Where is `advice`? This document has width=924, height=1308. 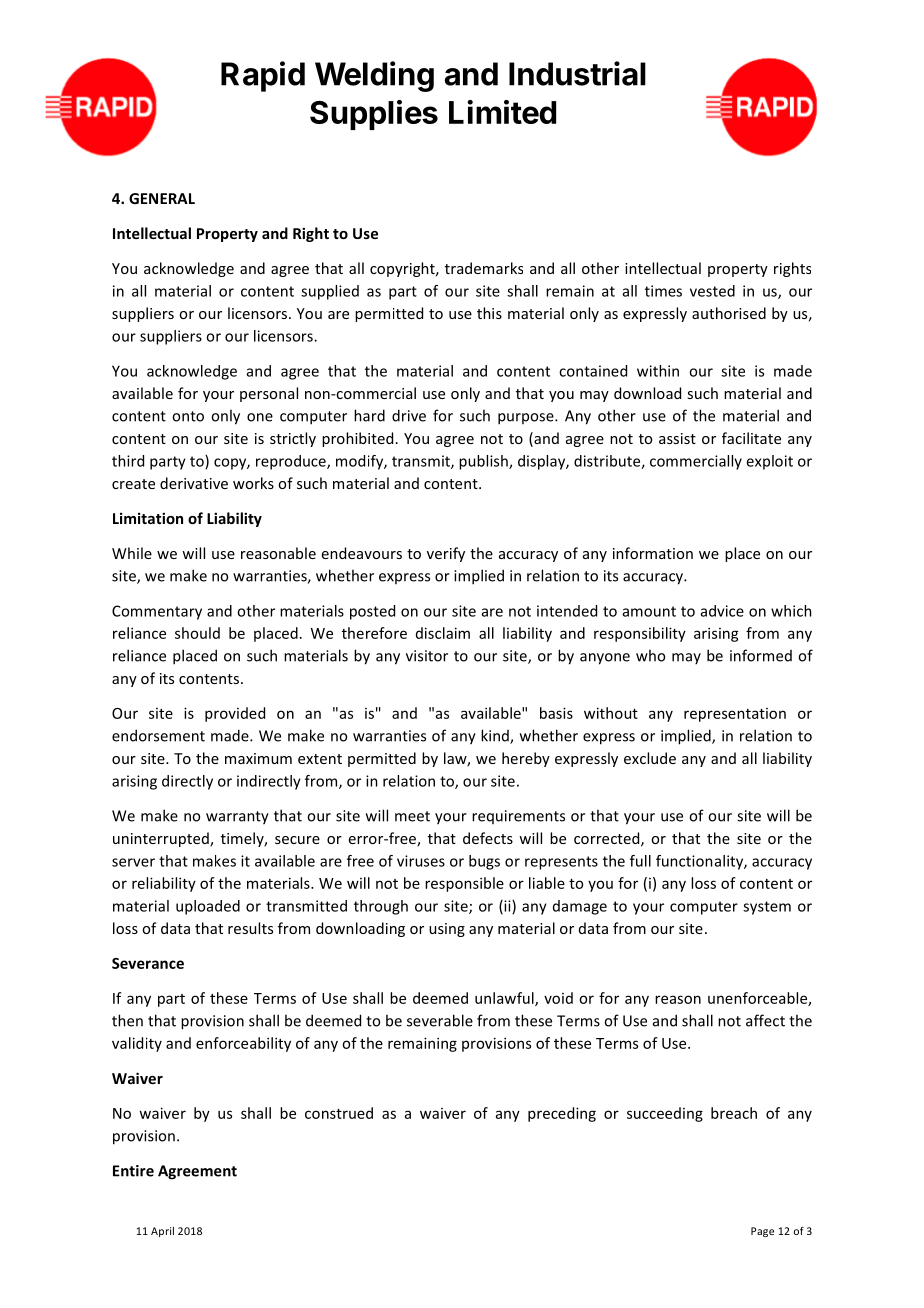
advice is located at coordinates (722, 611).
